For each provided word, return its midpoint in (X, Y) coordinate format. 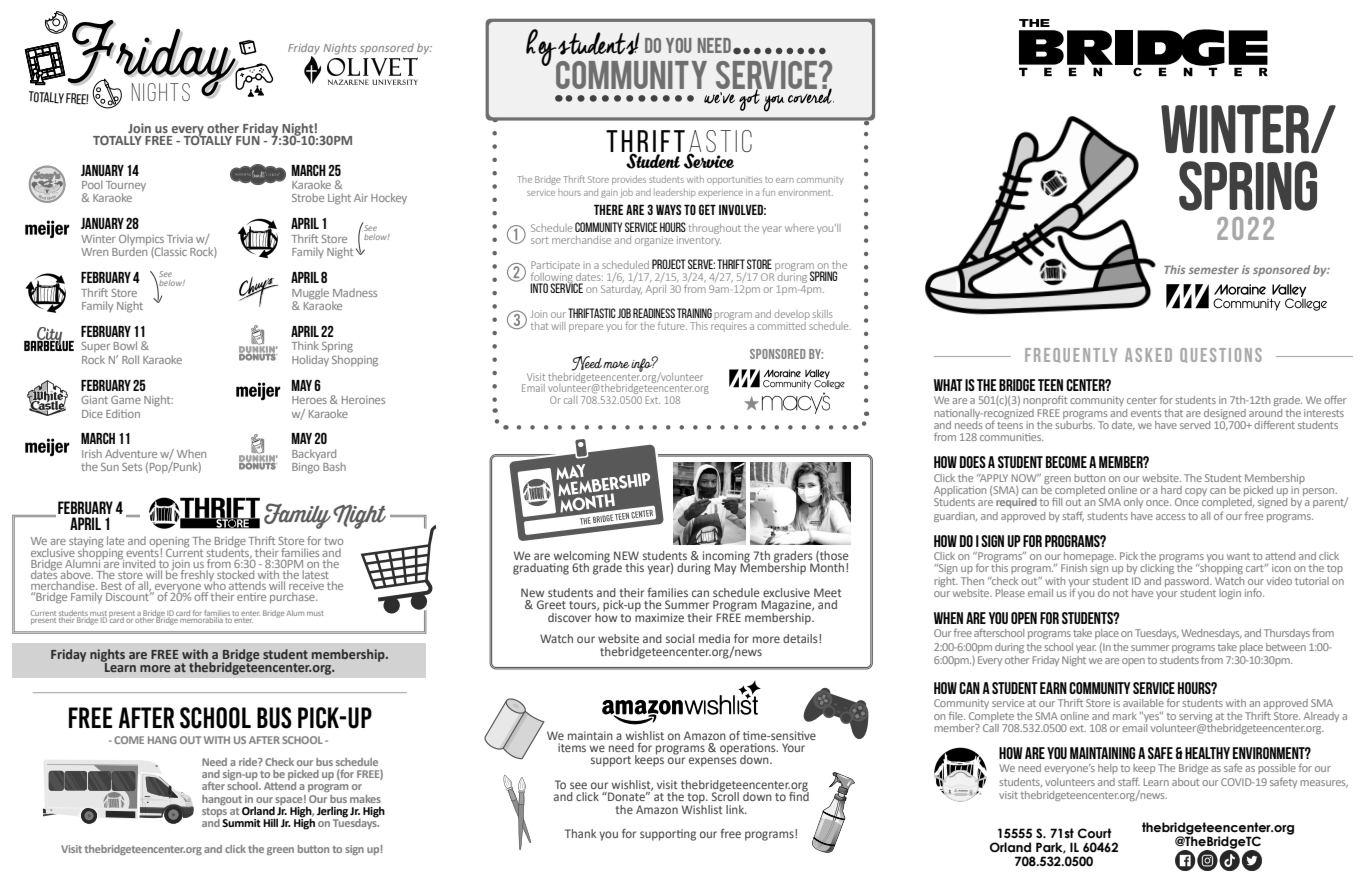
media (714, 638)
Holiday (310, 360)
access (1170, 517)
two (333, 541)
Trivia (180, 239)
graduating (541, 569)
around (1265, 413)
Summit (241, 823)
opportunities (734, 180)
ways (669, 209)
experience (720, 194)
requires (729, 327)
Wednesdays (1211, 634)
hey (542, 49)
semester (1214, 270)
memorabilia (201, 619)
